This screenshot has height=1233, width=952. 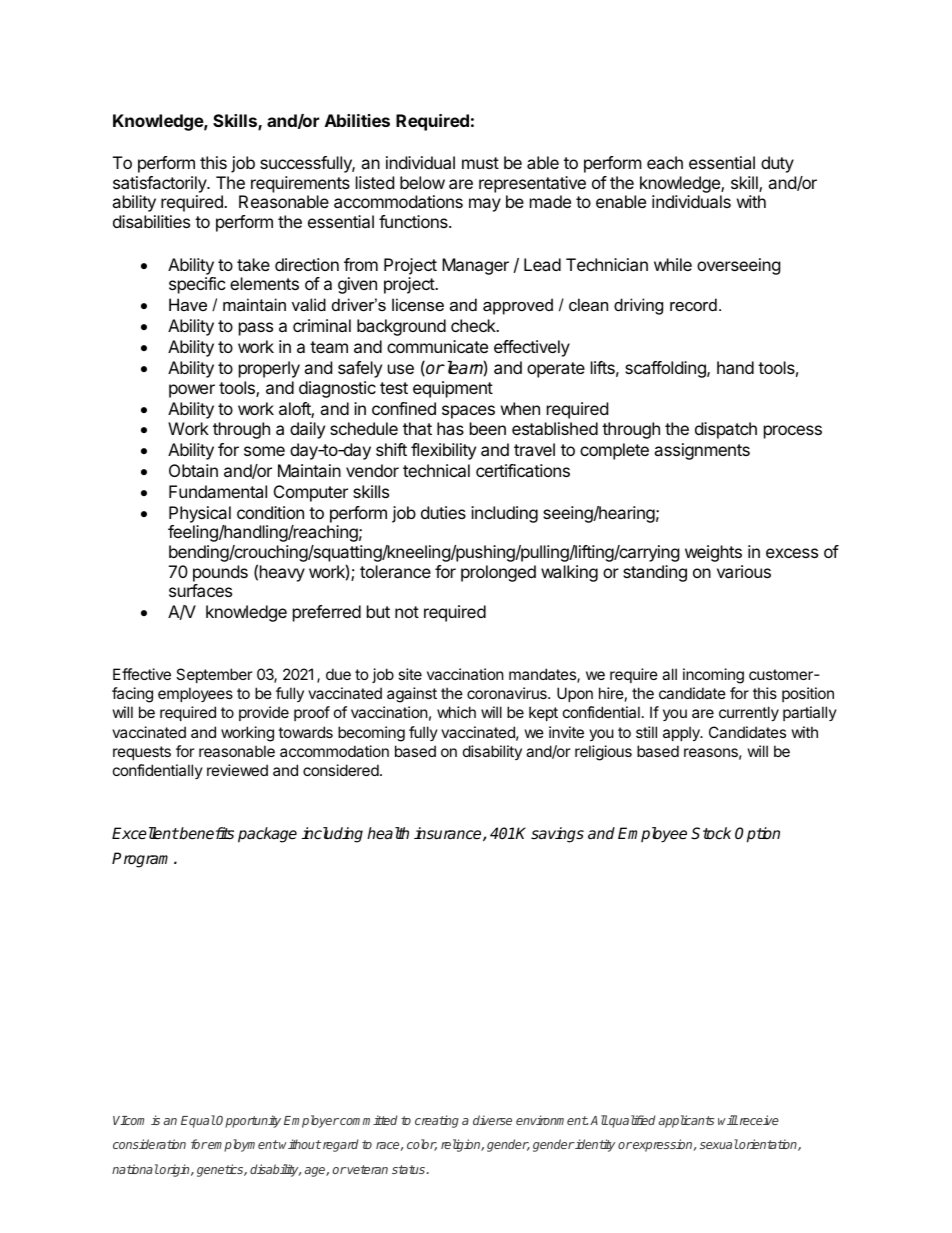 I want to click on satisfactorily, so click(x=161, y=184).
